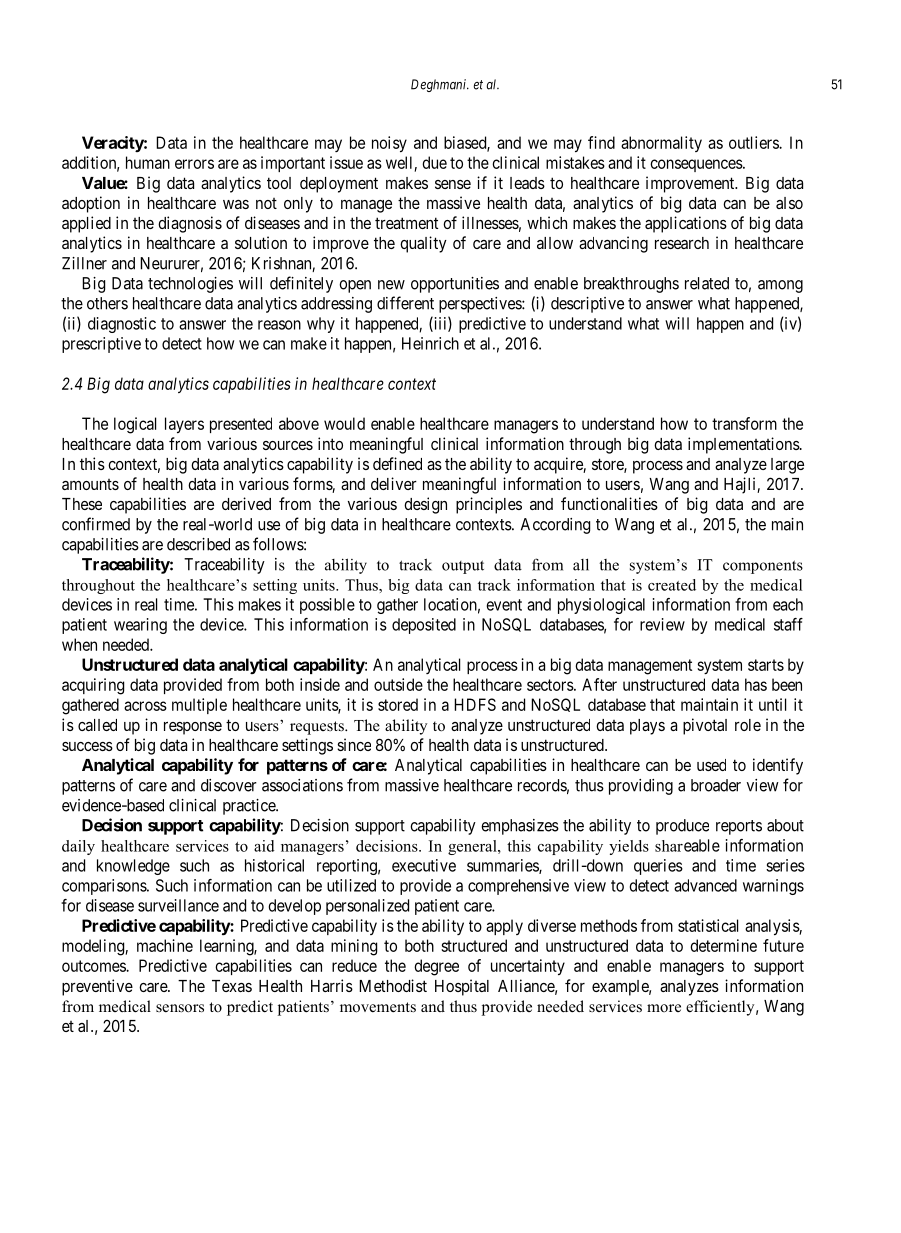 The image size is (901, 1233). I want to click on sensors, so click(180, 1008).
